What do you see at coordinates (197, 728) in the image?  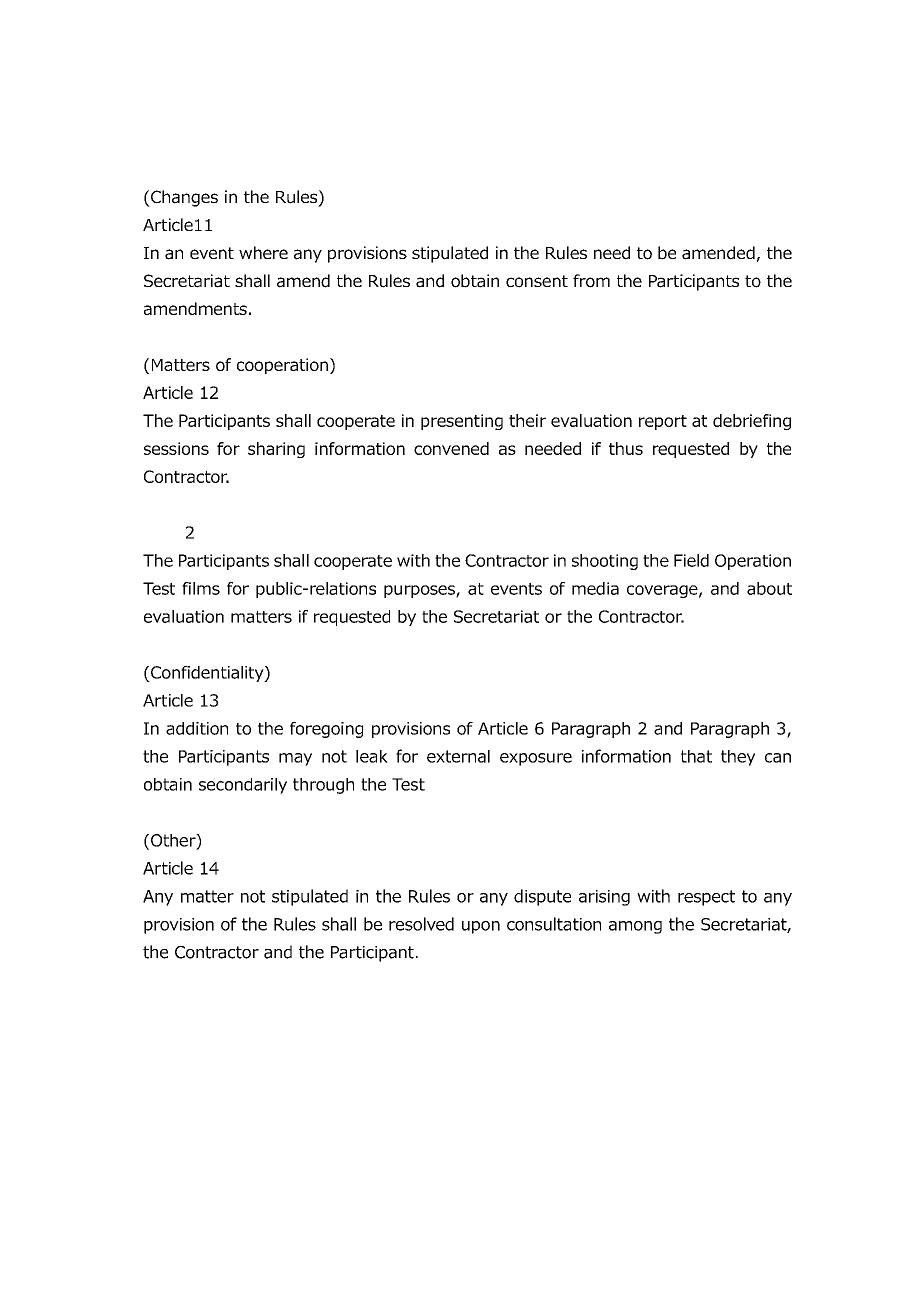 I see `addition` at bounding box center [197, 728].
